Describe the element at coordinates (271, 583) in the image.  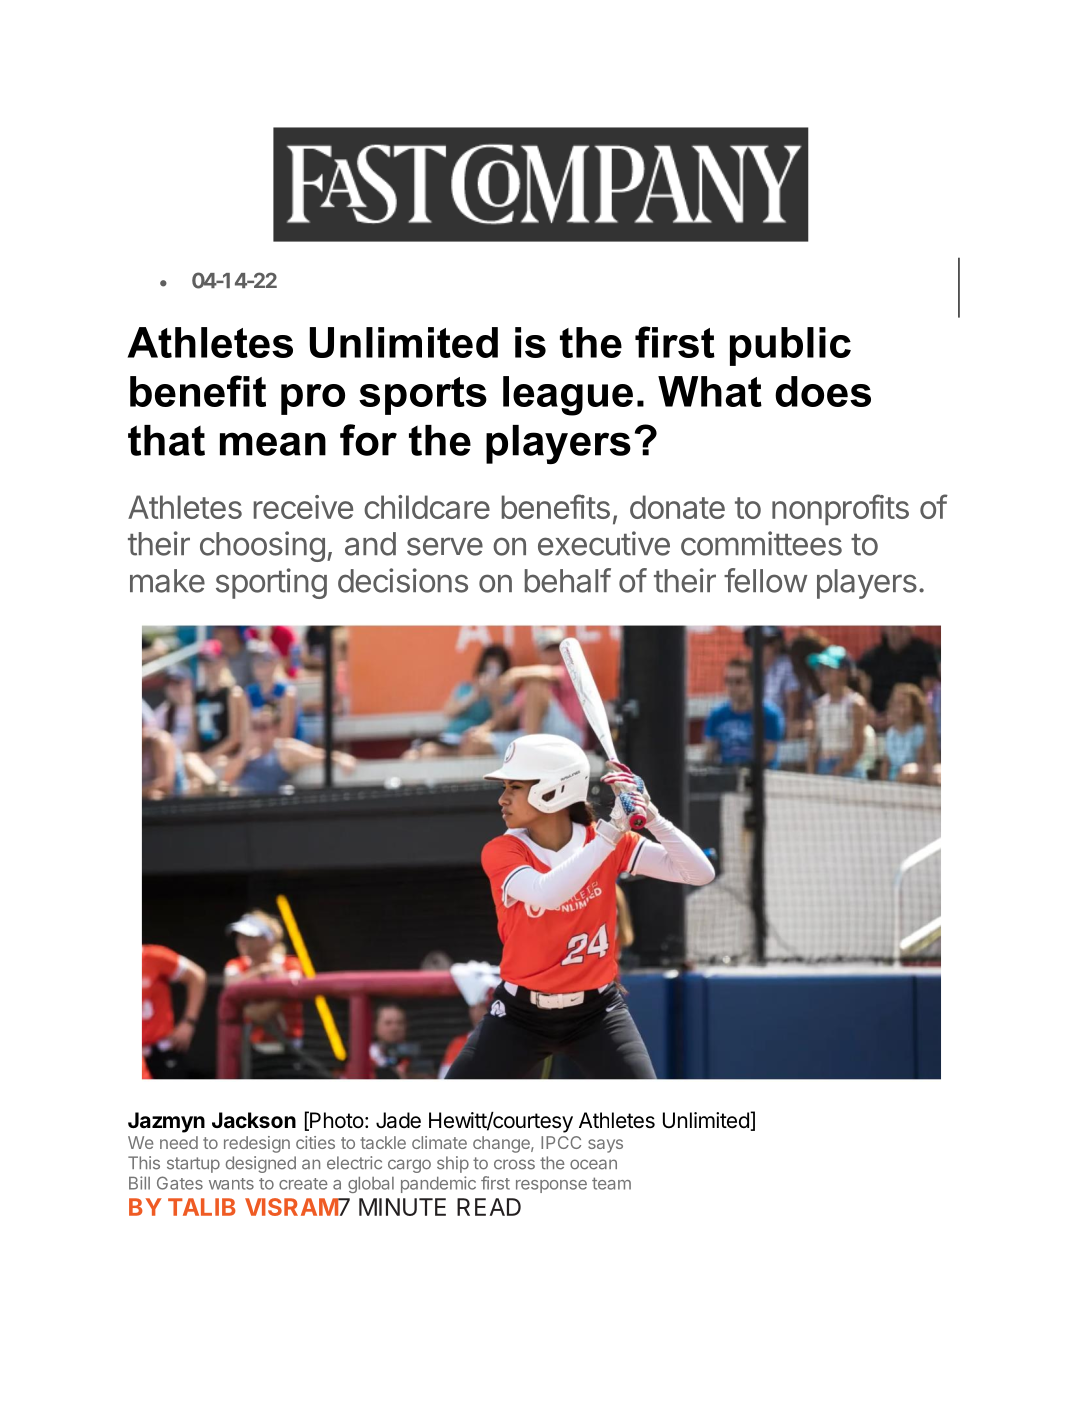
I see `sporting` at that location.
